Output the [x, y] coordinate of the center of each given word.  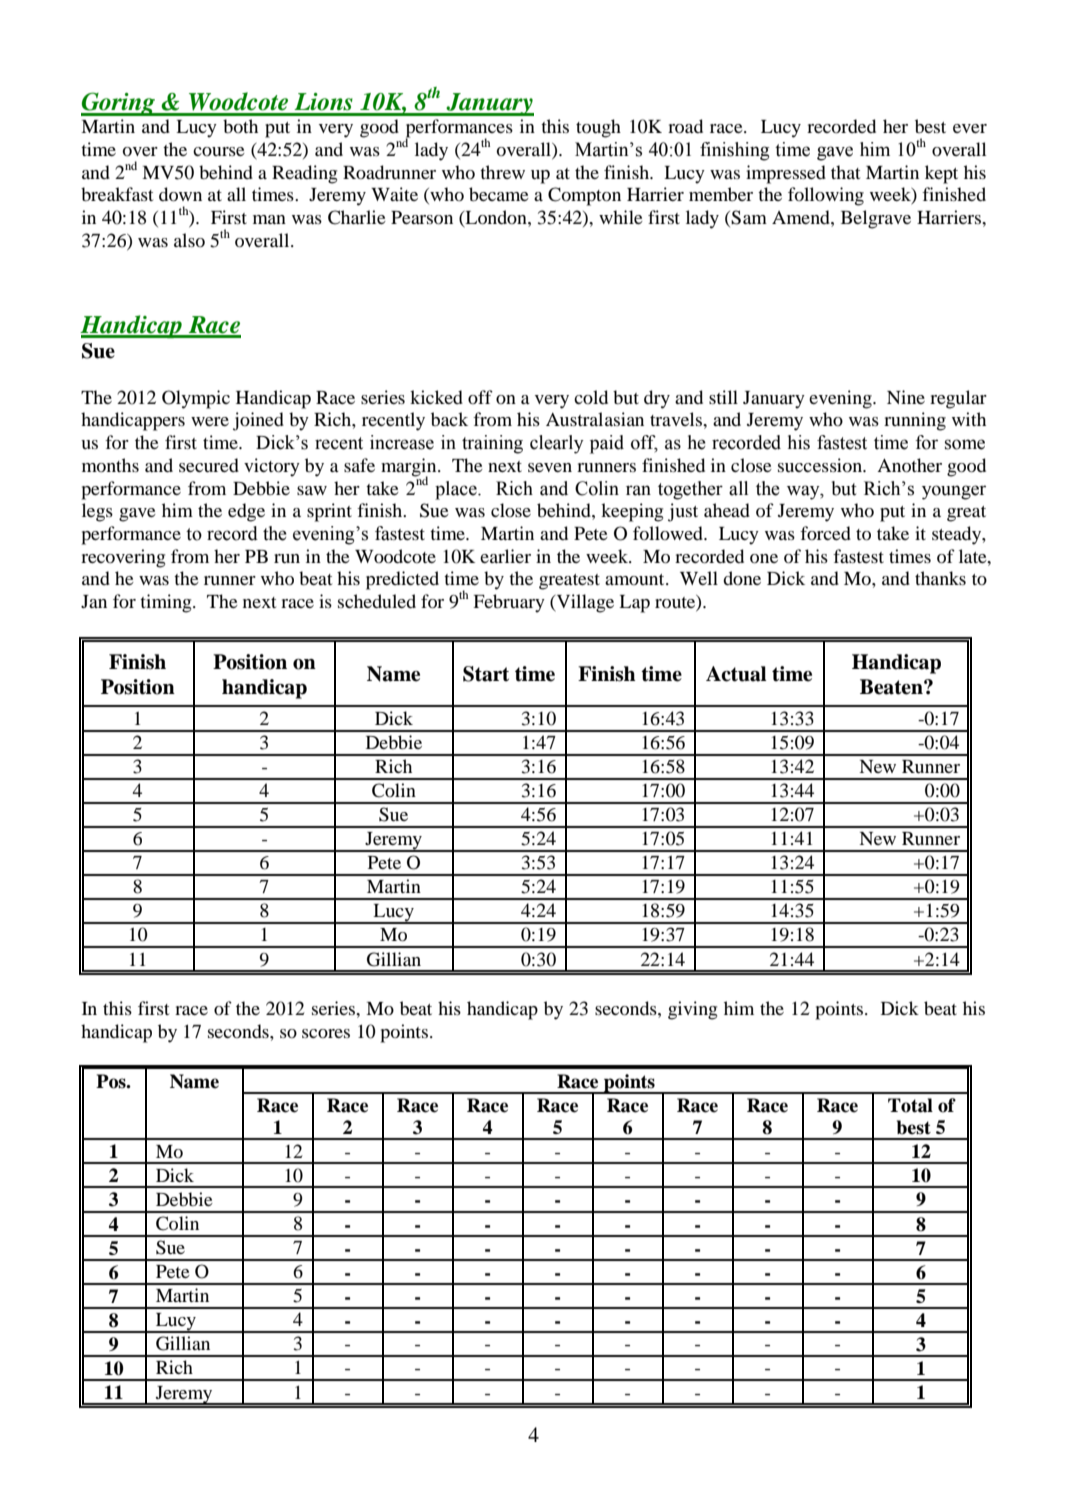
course [219, 151]
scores [326, 1033]
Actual [736, 674]
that [845, 172]
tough [598, 128]
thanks [940, 578]
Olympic [196, 399]
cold [591, 397]
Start [486, 674]
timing [167, 603]
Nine [906, 397]
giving [692, 1010]
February [509, 603]
